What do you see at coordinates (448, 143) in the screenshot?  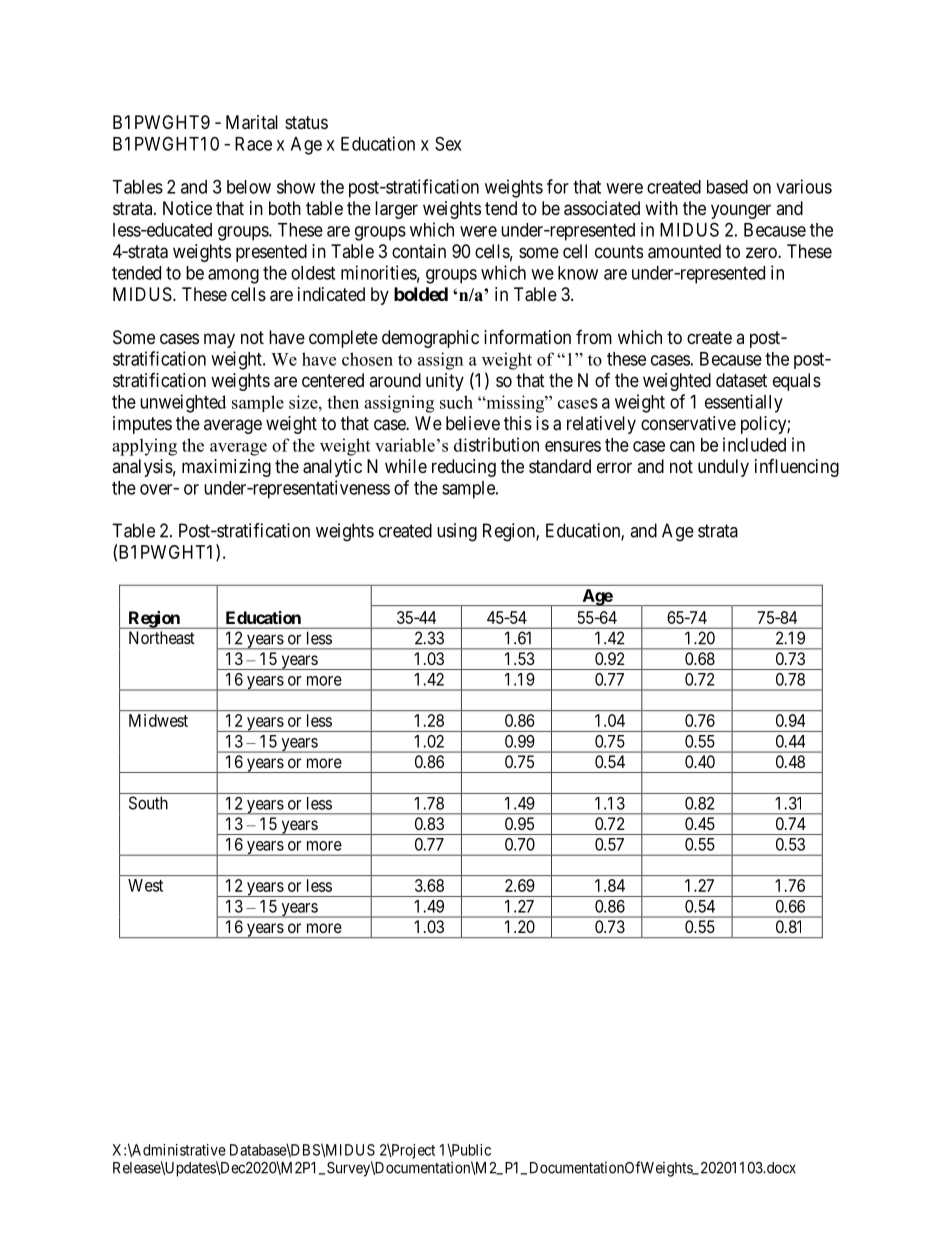 I see `Sex` at bounding box center [448, 143].
